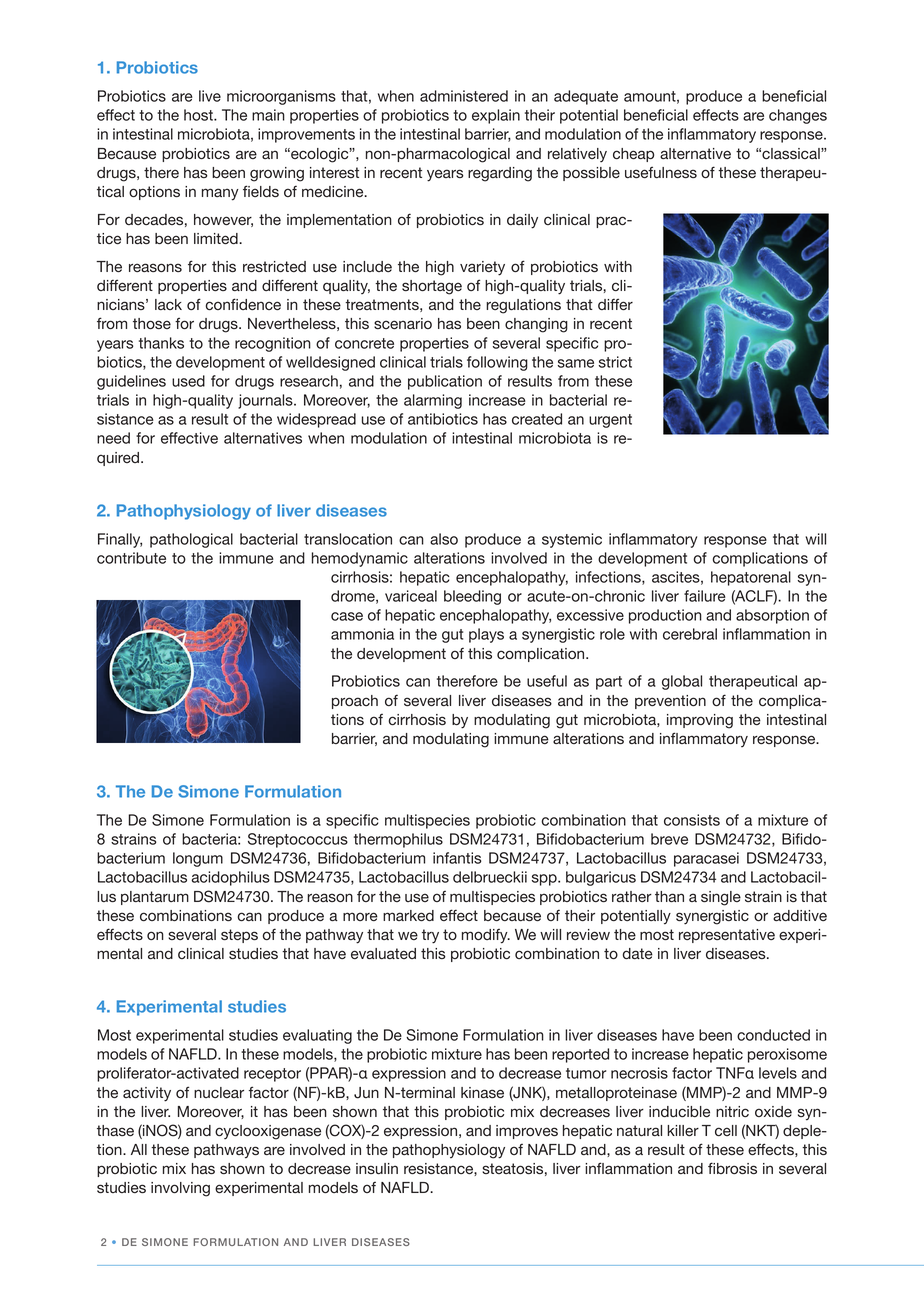  I want to click on fibrosis, so click(732, 1168).
